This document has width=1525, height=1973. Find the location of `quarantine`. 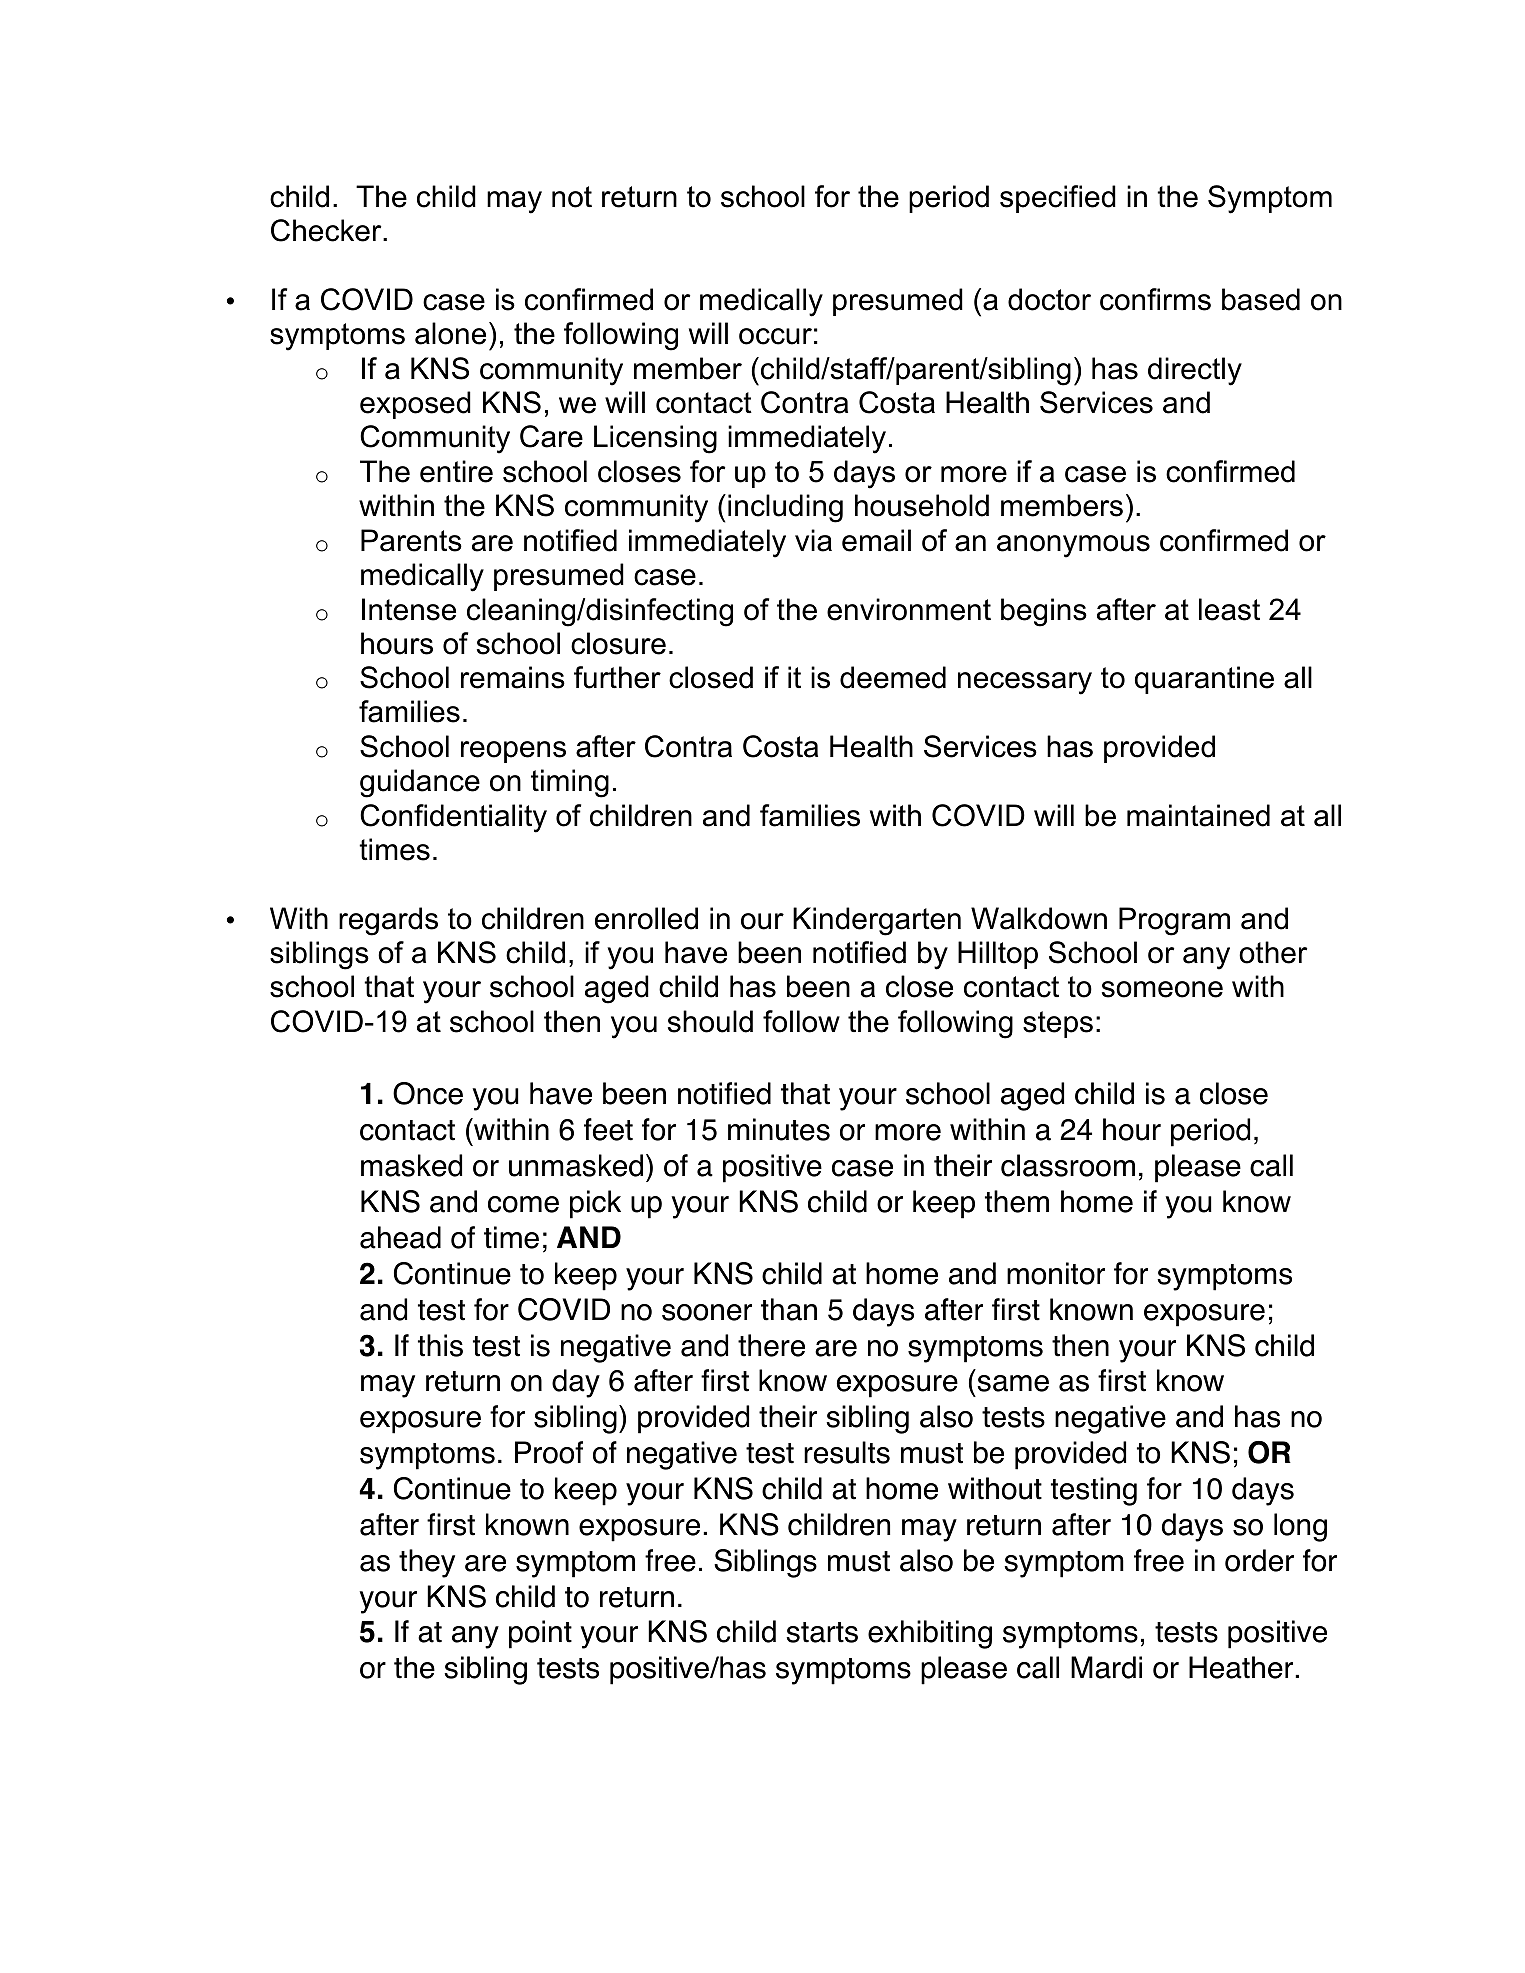

quarantine is located at coordinates (1204, 680).
